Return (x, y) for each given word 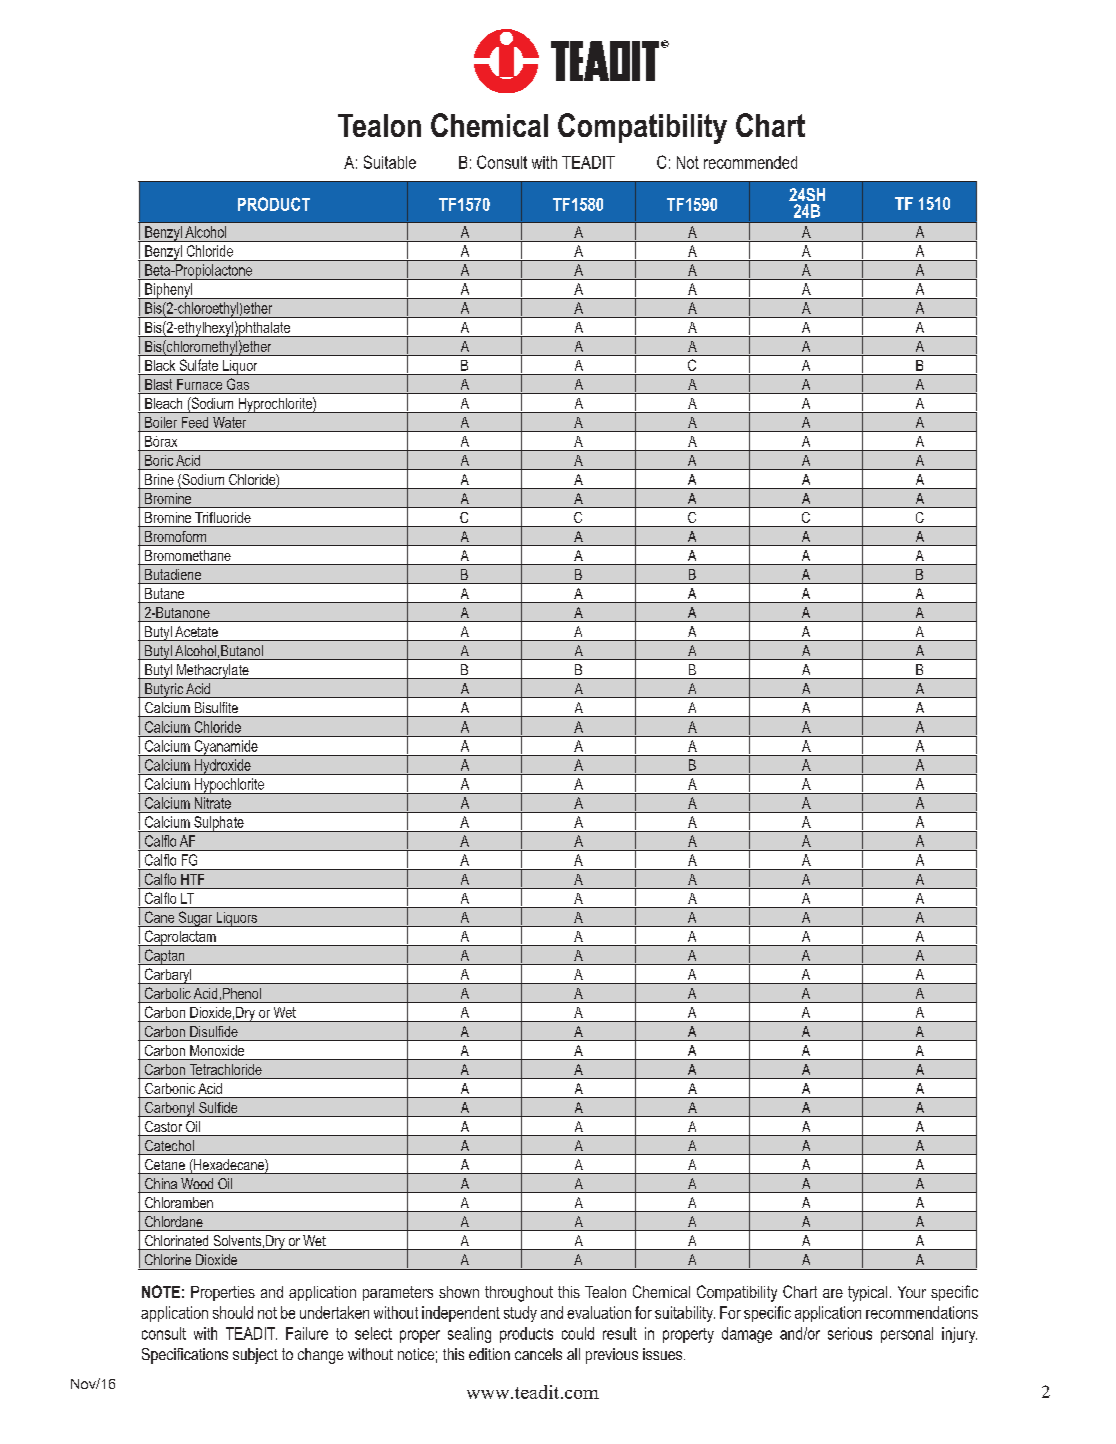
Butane (164, 593)
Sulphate (219, 824)
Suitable (390, 162)
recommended (750, 162)
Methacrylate (213, 671)
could (578, 1333)
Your (912, 1292)
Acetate (196, 631)
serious (850, 1333)
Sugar (195, 919)
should (233, 1312)
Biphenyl (169, 291)
